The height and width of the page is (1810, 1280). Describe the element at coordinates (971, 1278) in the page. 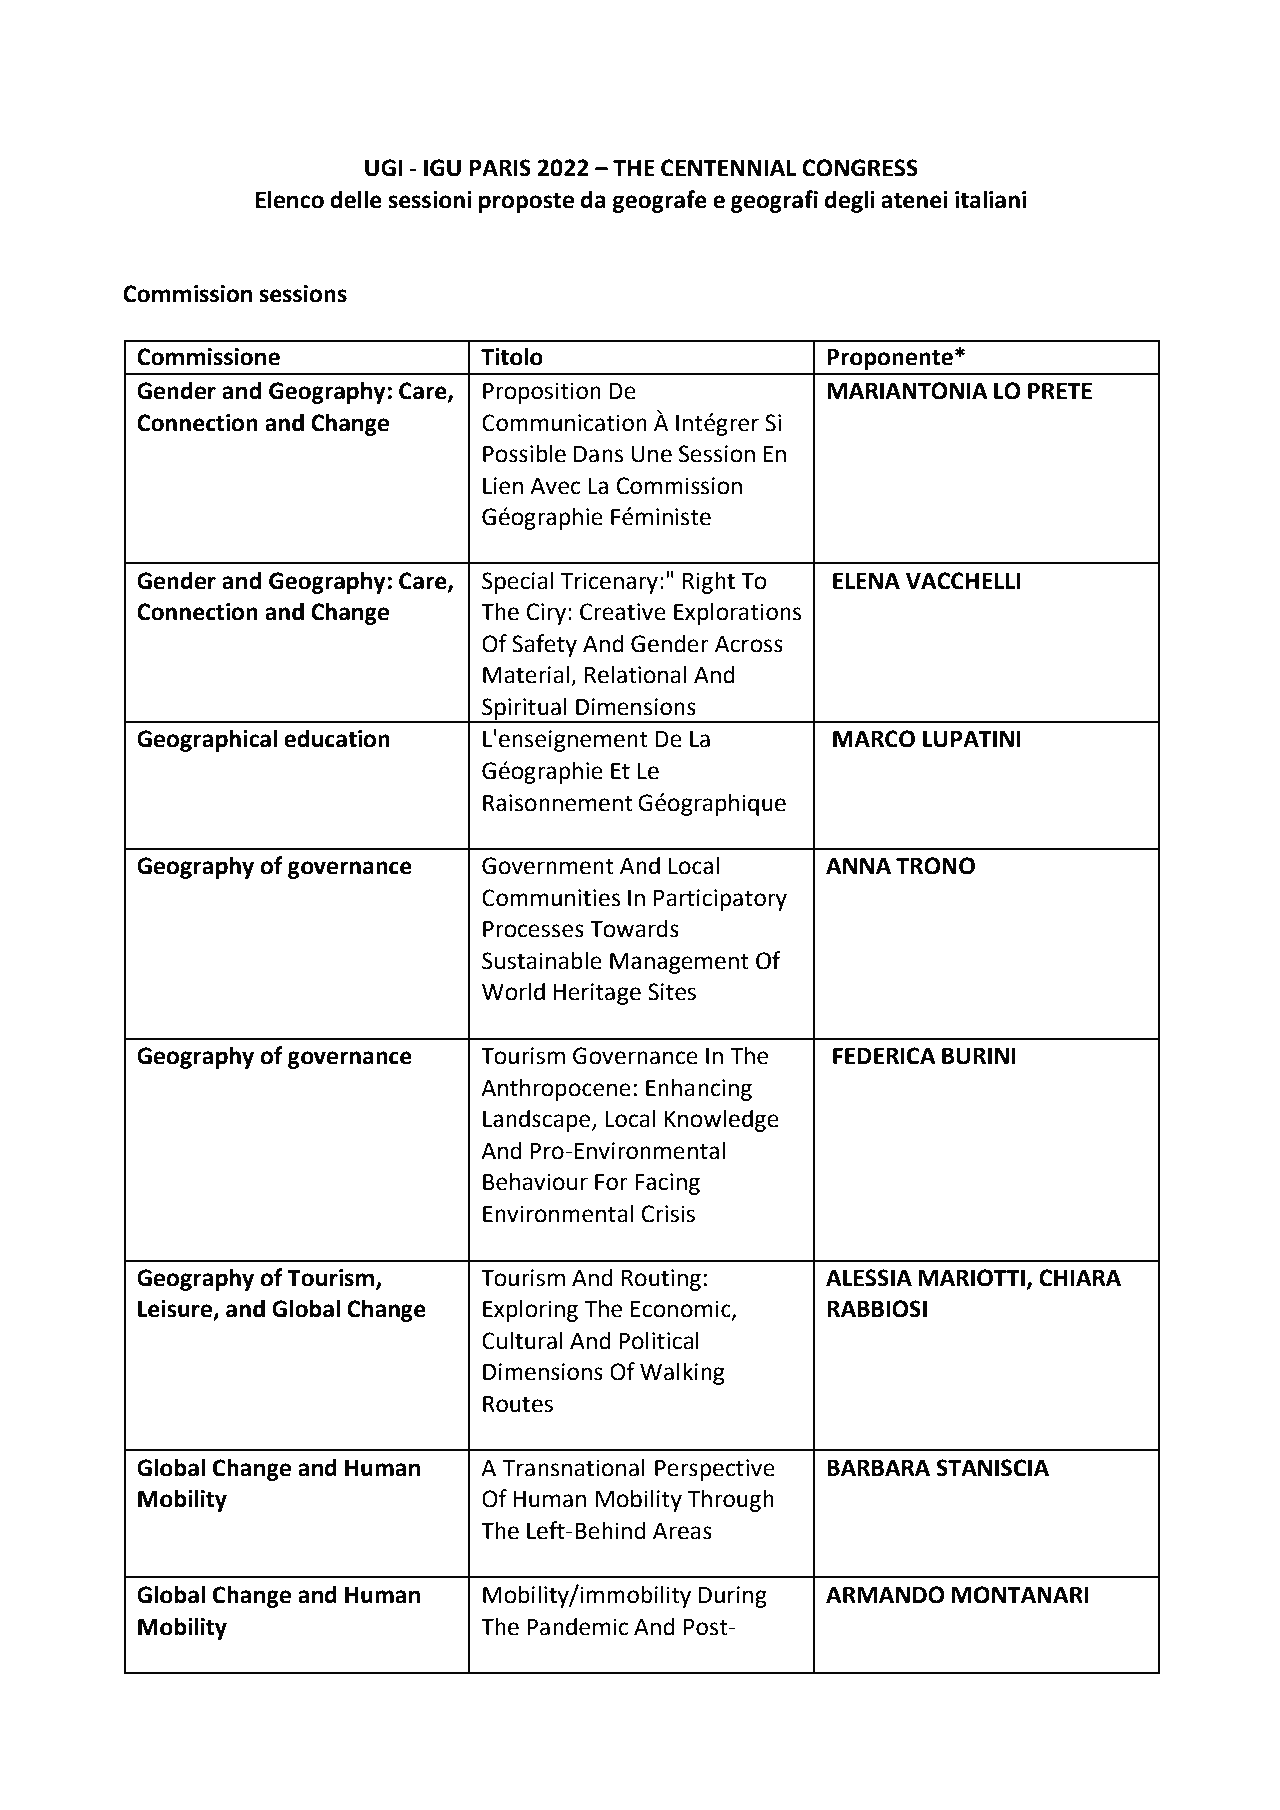

I see `MARIOTTI` at that location.
